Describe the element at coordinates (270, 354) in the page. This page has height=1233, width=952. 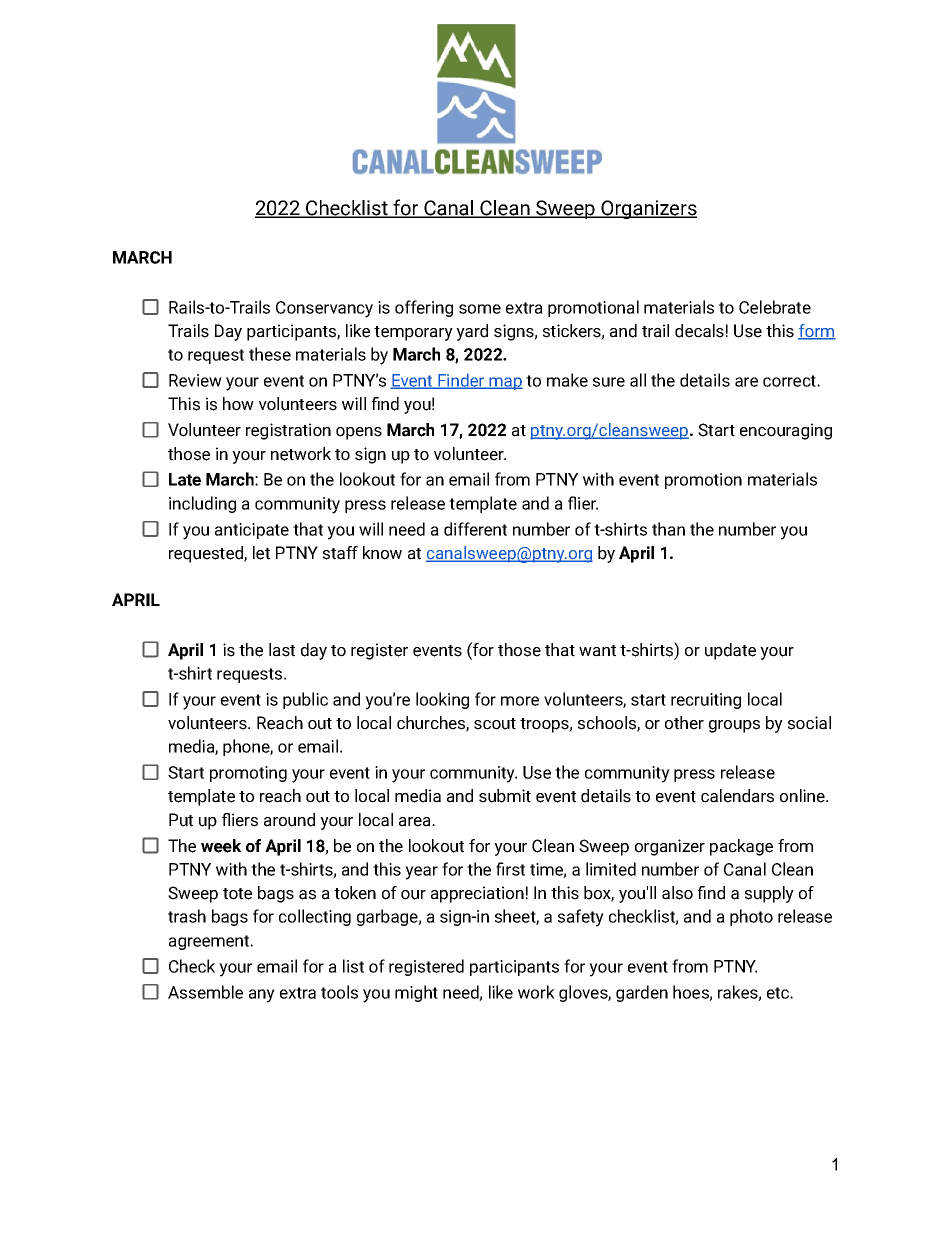
I see `these` at that location.
